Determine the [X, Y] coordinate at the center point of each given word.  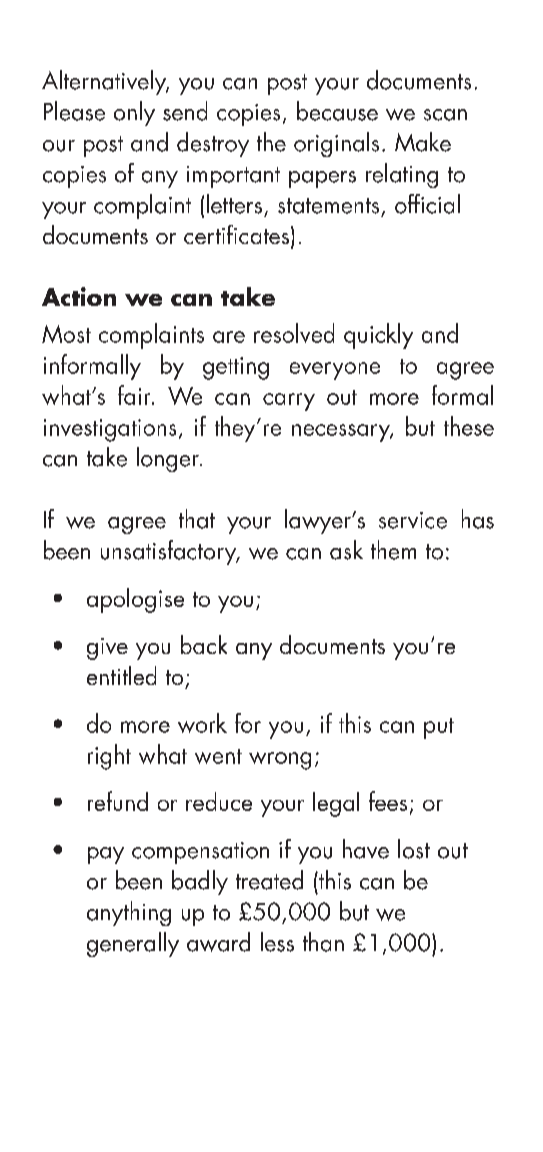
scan [445, 115]
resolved [294, 333]
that [197, 519]
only [134, 113]
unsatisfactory [170, 552]
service [413, 520]
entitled [121, 675]
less [277, 942]
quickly [378, 336]
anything [129, 913]
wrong [280, 761]
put [439, 728]
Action [79, 296]
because [337, 111]
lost [414, 849]
